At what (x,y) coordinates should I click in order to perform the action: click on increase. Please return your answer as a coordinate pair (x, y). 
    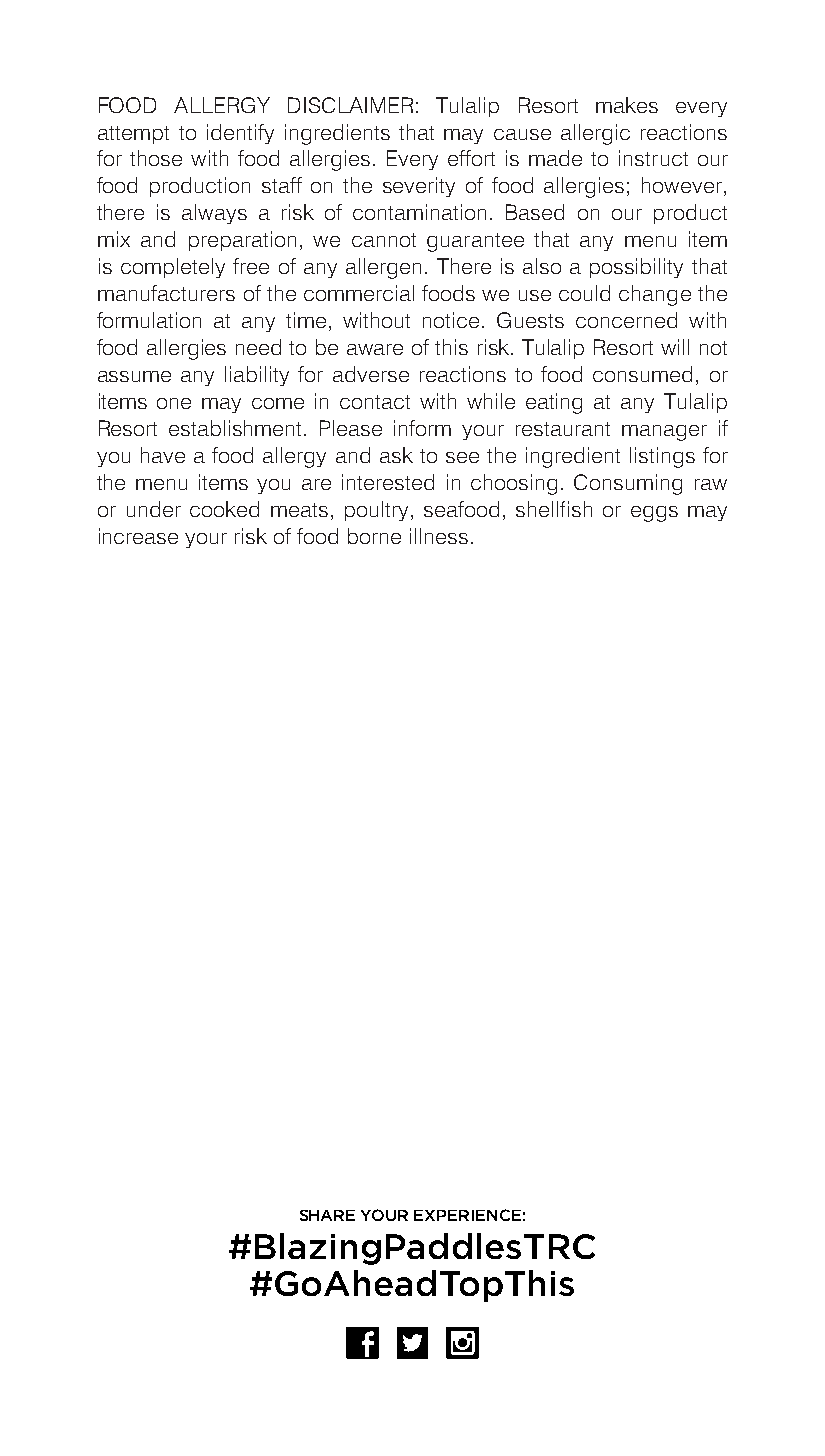
    Looking at the image, I should click on (138, 536).
